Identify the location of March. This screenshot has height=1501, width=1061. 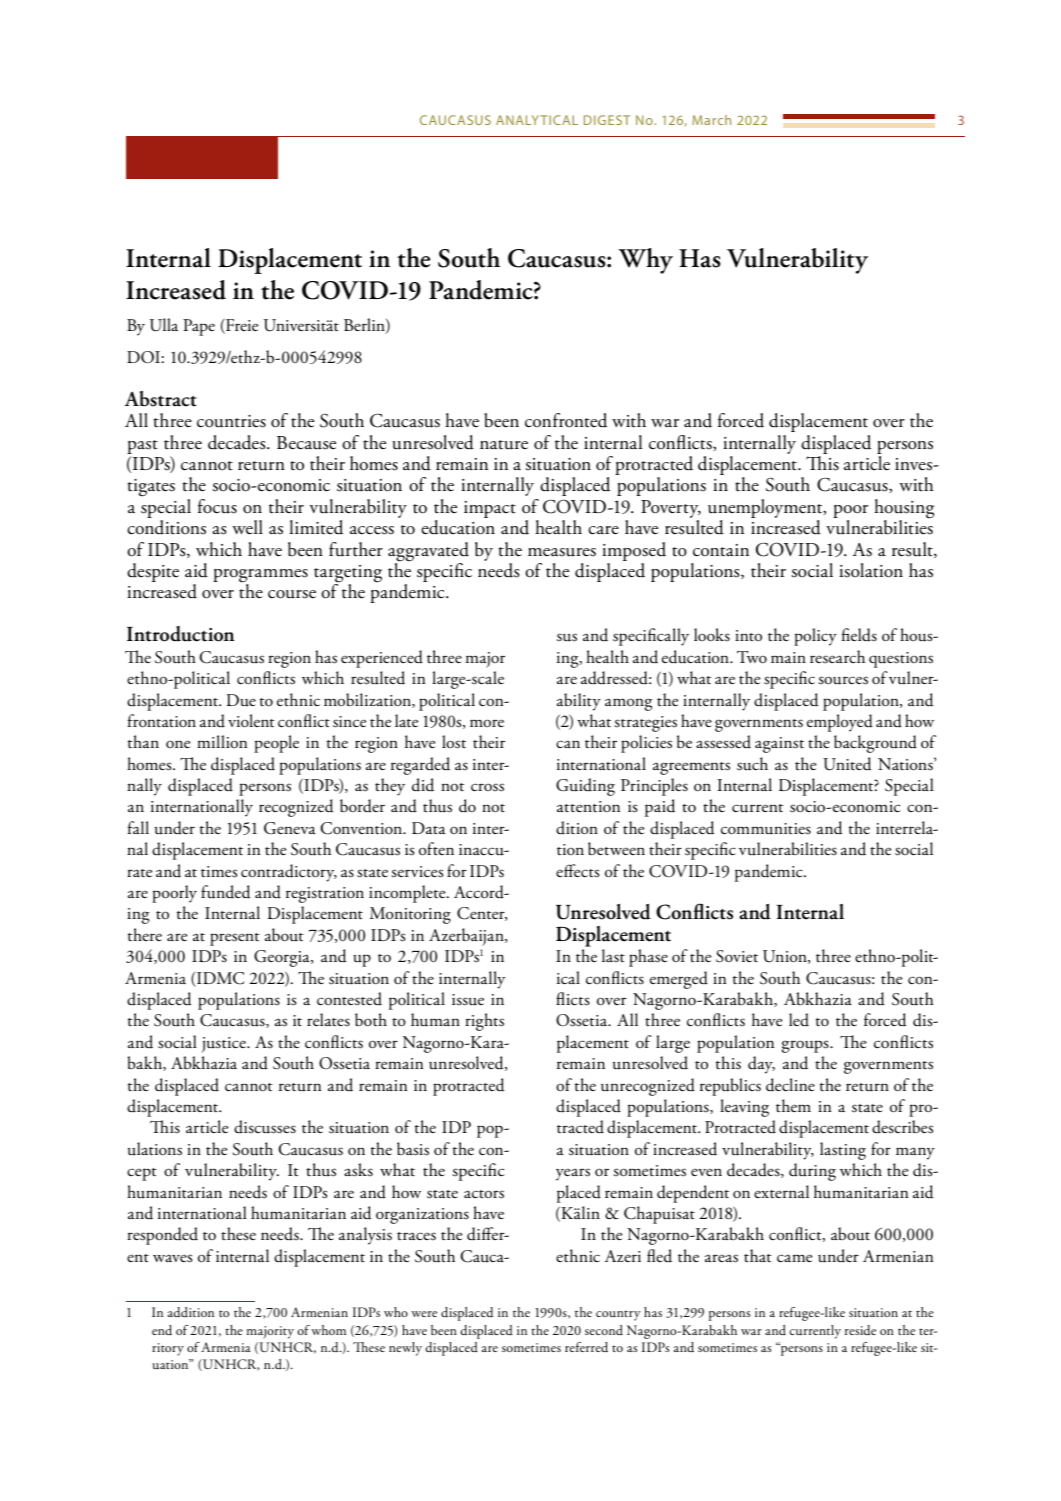
(711, 120).
